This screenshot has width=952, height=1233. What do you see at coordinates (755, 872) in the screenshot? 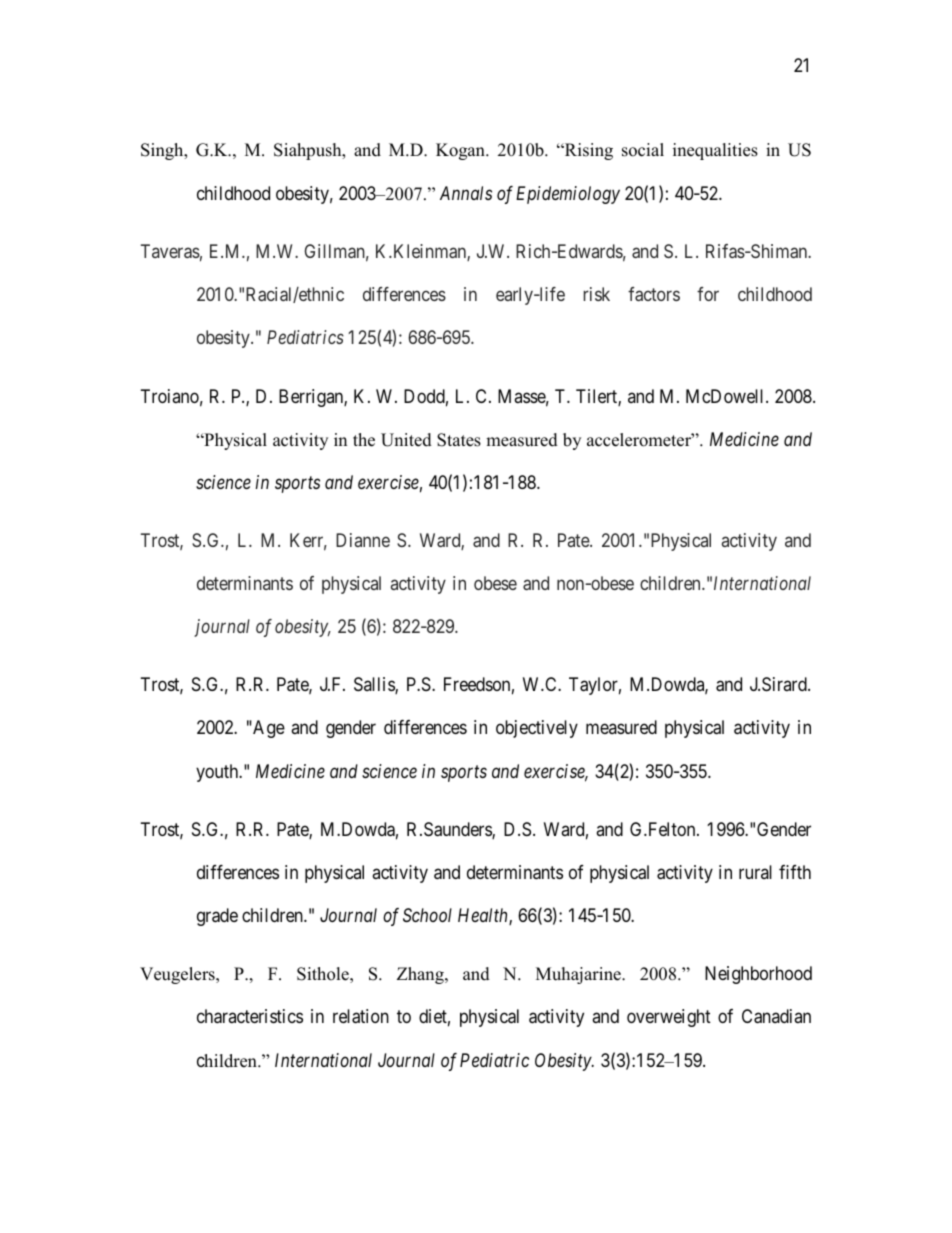
I see `rural` at bounding box center [755, 872].
